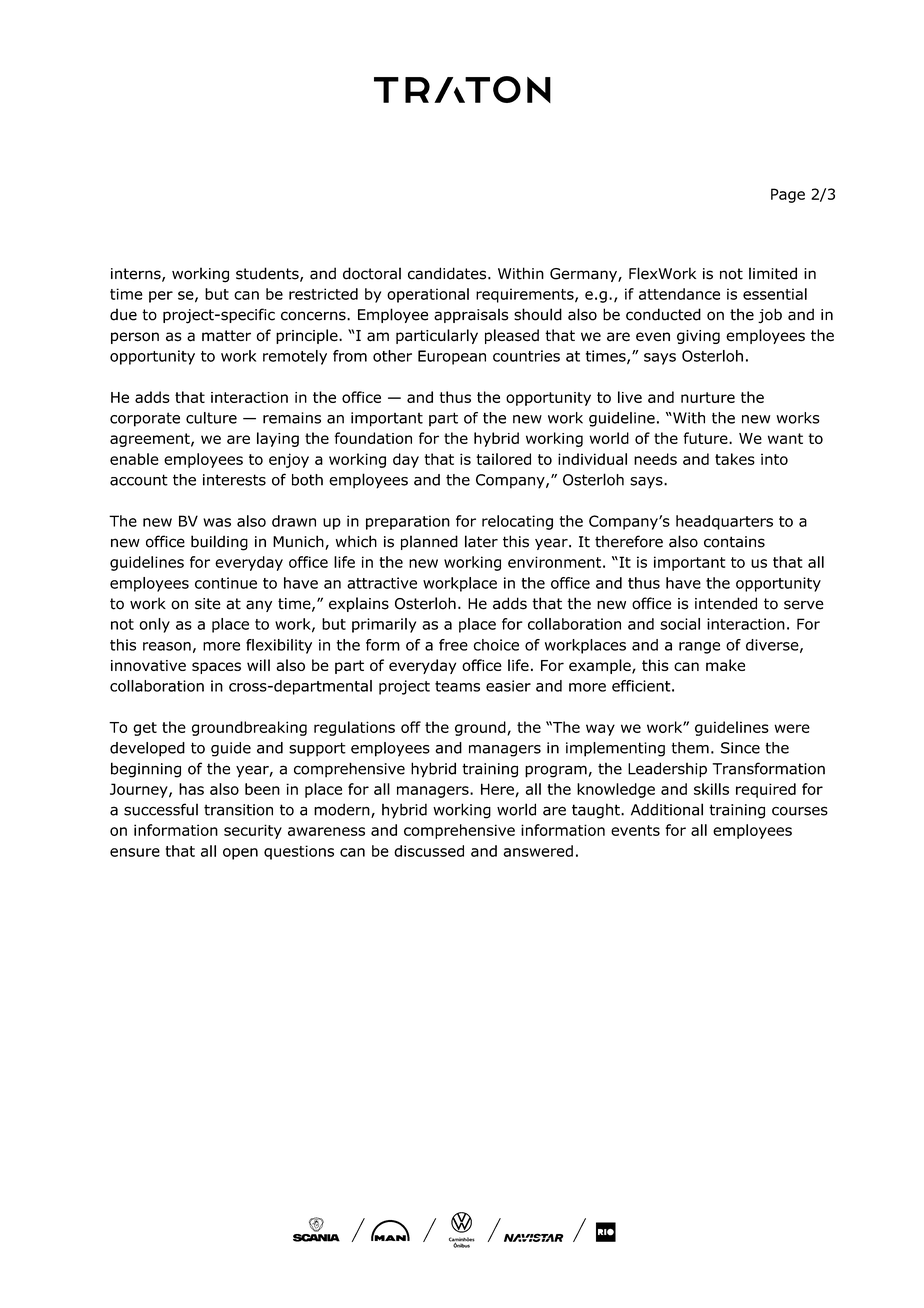 Image resolution: width=924 pixels, height=1308 pixels. Describe the element at coordinates (216, 668) in the screenshot. I see `spaces` at that location.
